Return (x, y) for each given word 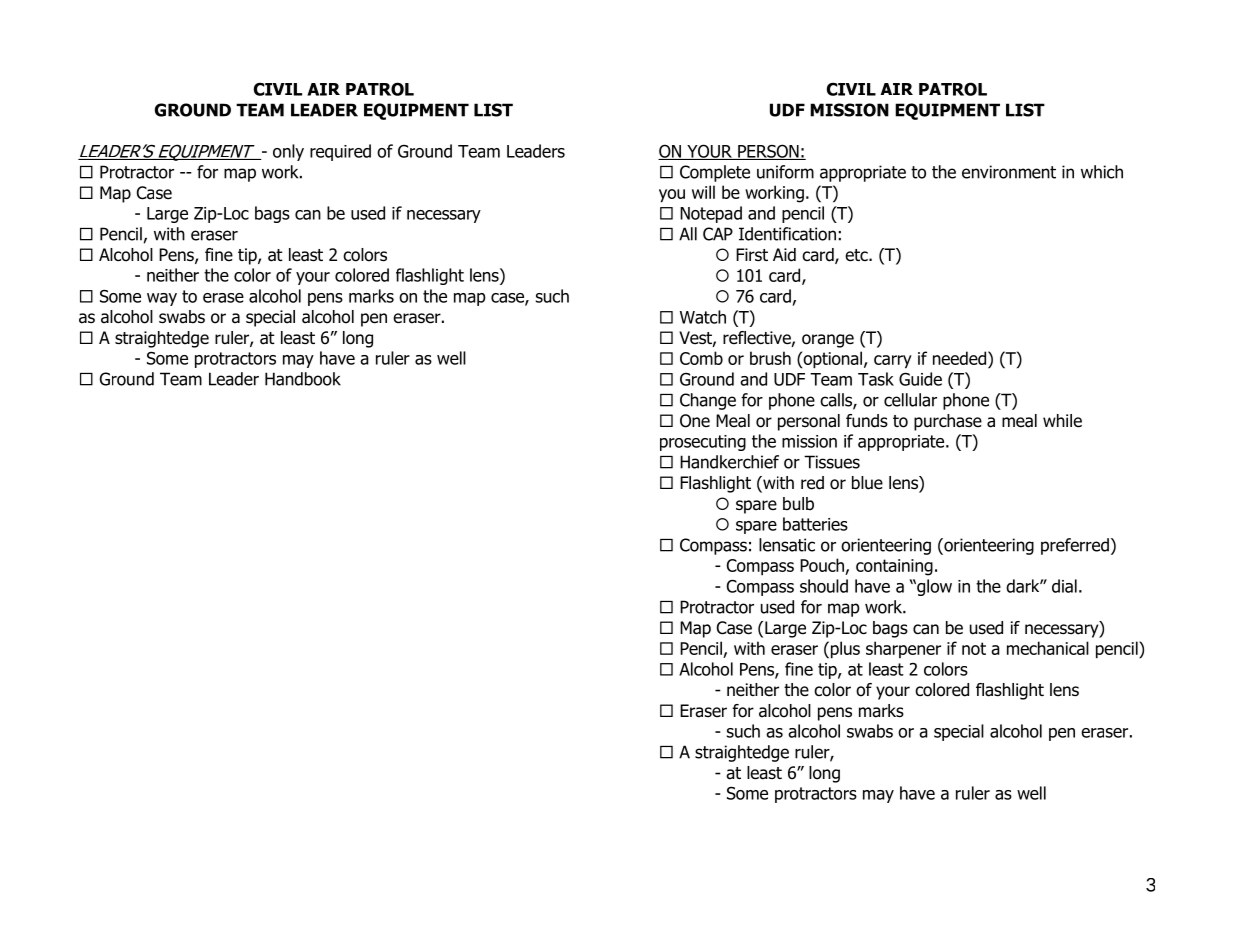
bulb (798, 504)
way (162, 299)
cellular (910, 400)
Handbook (303, 379)
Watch (703, 317)
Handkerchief (729, 462)
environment (1009, 172)
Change (708, 401)
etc (857, 255)
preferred (1075, 546)
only (288, 152)
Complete (715, 173)
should (824, 586)
